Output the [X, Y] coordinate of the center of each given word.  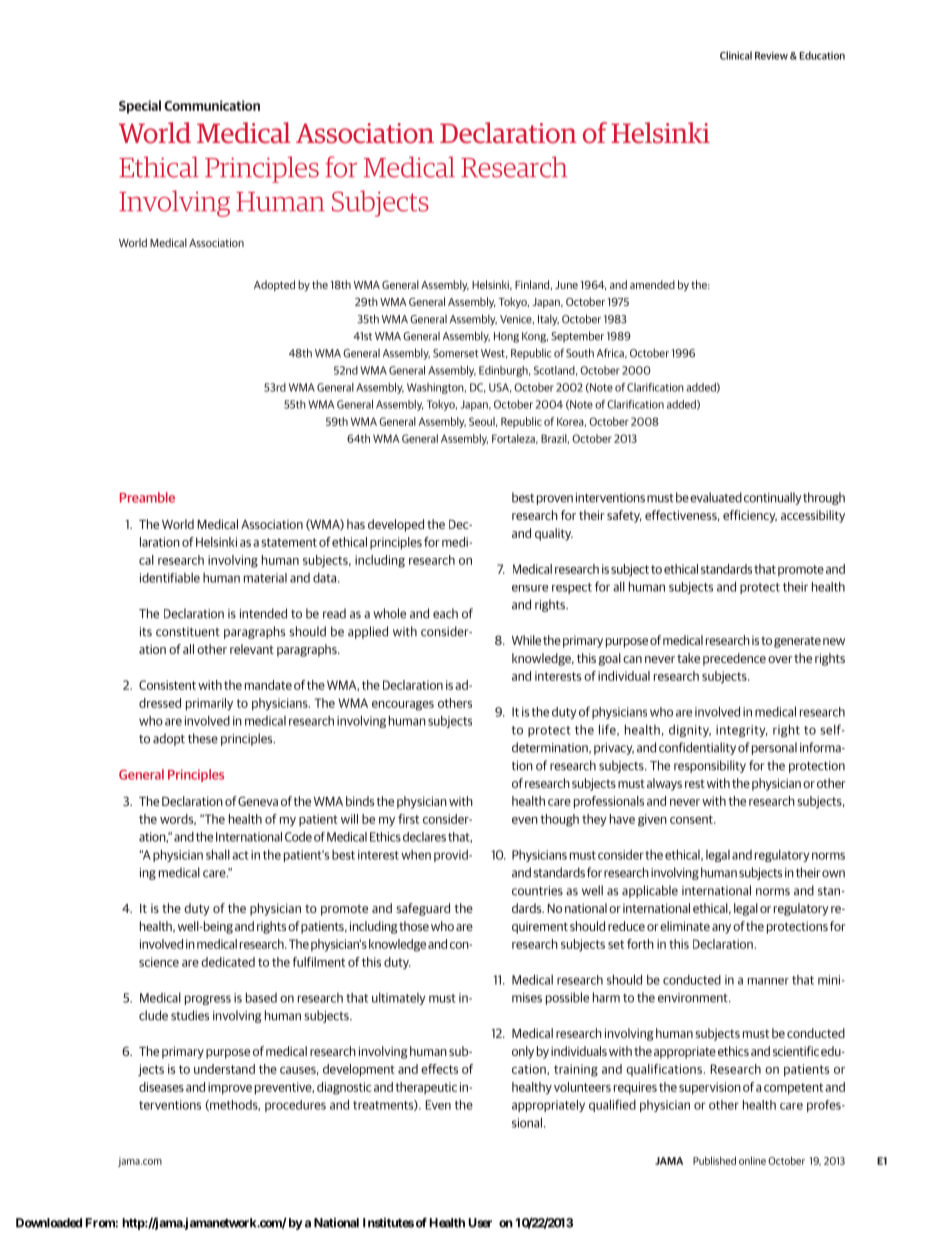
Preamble [147, 497]
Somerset [456, 353]
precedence [734, 659]
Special [140, 107]
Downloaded [49, 1223]
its [146, 632]
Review [771, 56]
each [445, 613]
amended [652, 284]
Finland [533, 285]
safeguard [423, 909]
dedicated [228, 962]
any [721, 929]
